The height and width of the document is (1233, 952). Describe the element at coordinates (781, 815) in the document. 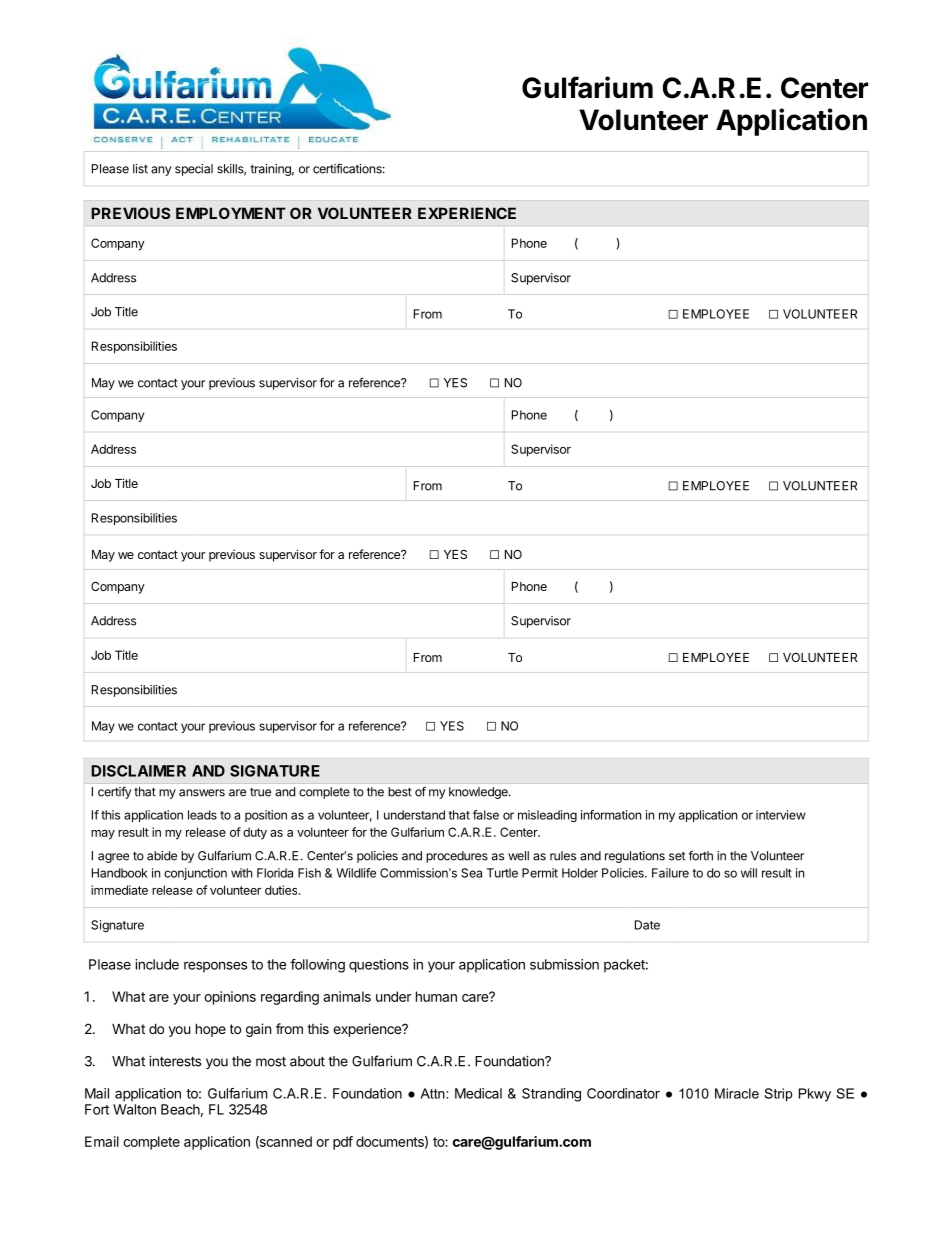

I see `interview` at that location.
